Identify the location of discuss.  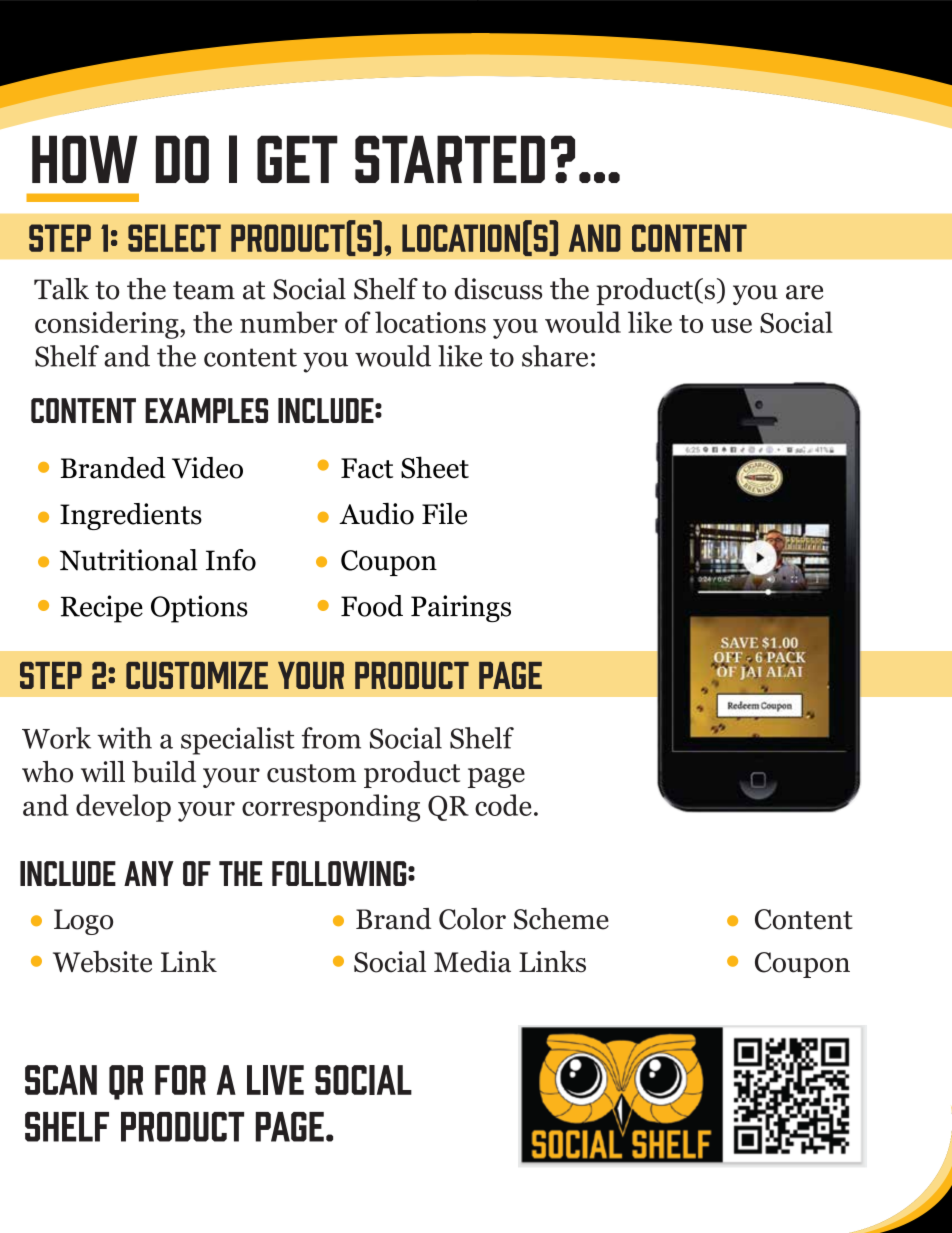
(498, 289).
